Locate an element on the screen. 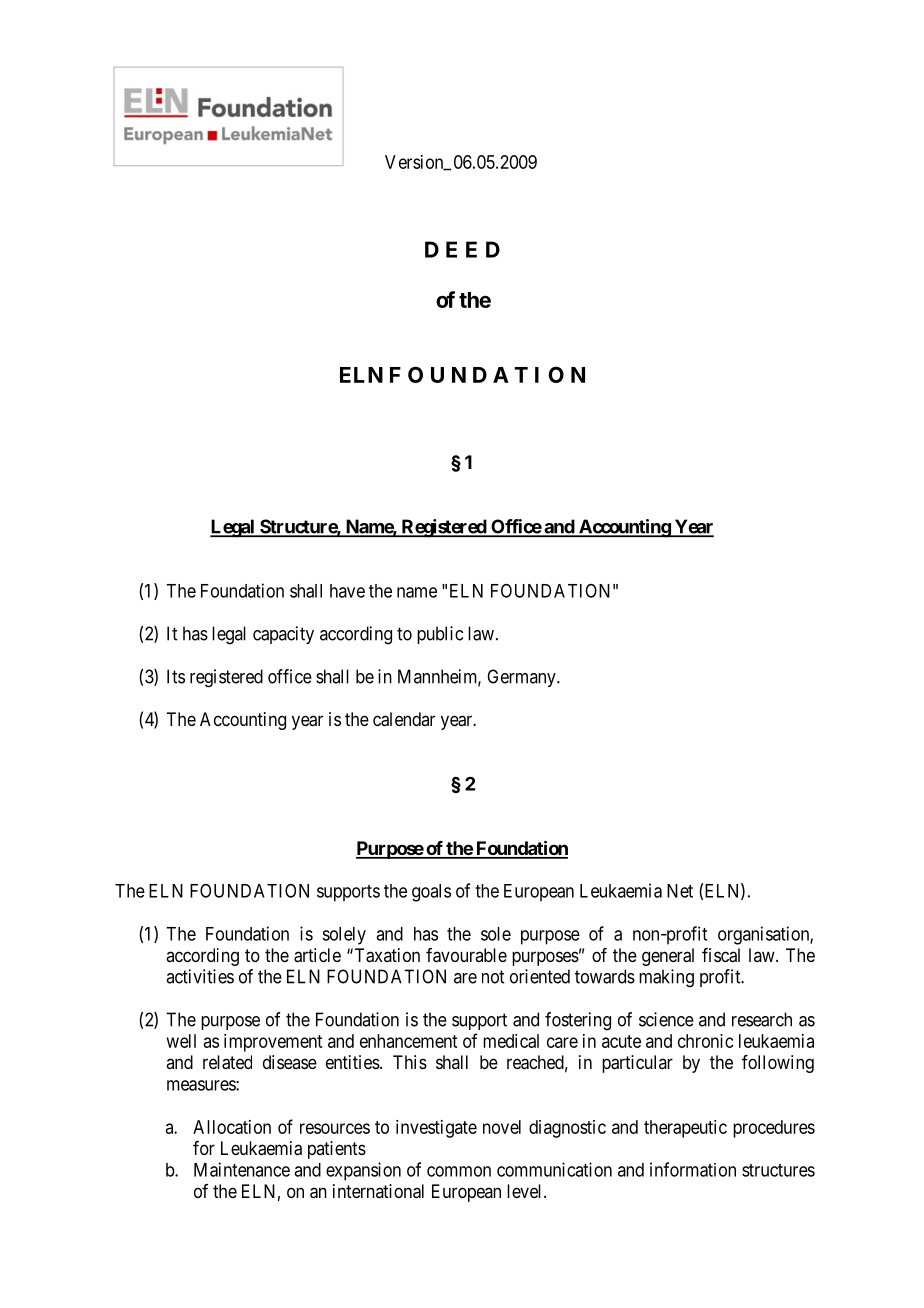 Image resolution: width=924 pixels, height=1308 pixels. Maintenance is located at coordinates (242, 1169).
